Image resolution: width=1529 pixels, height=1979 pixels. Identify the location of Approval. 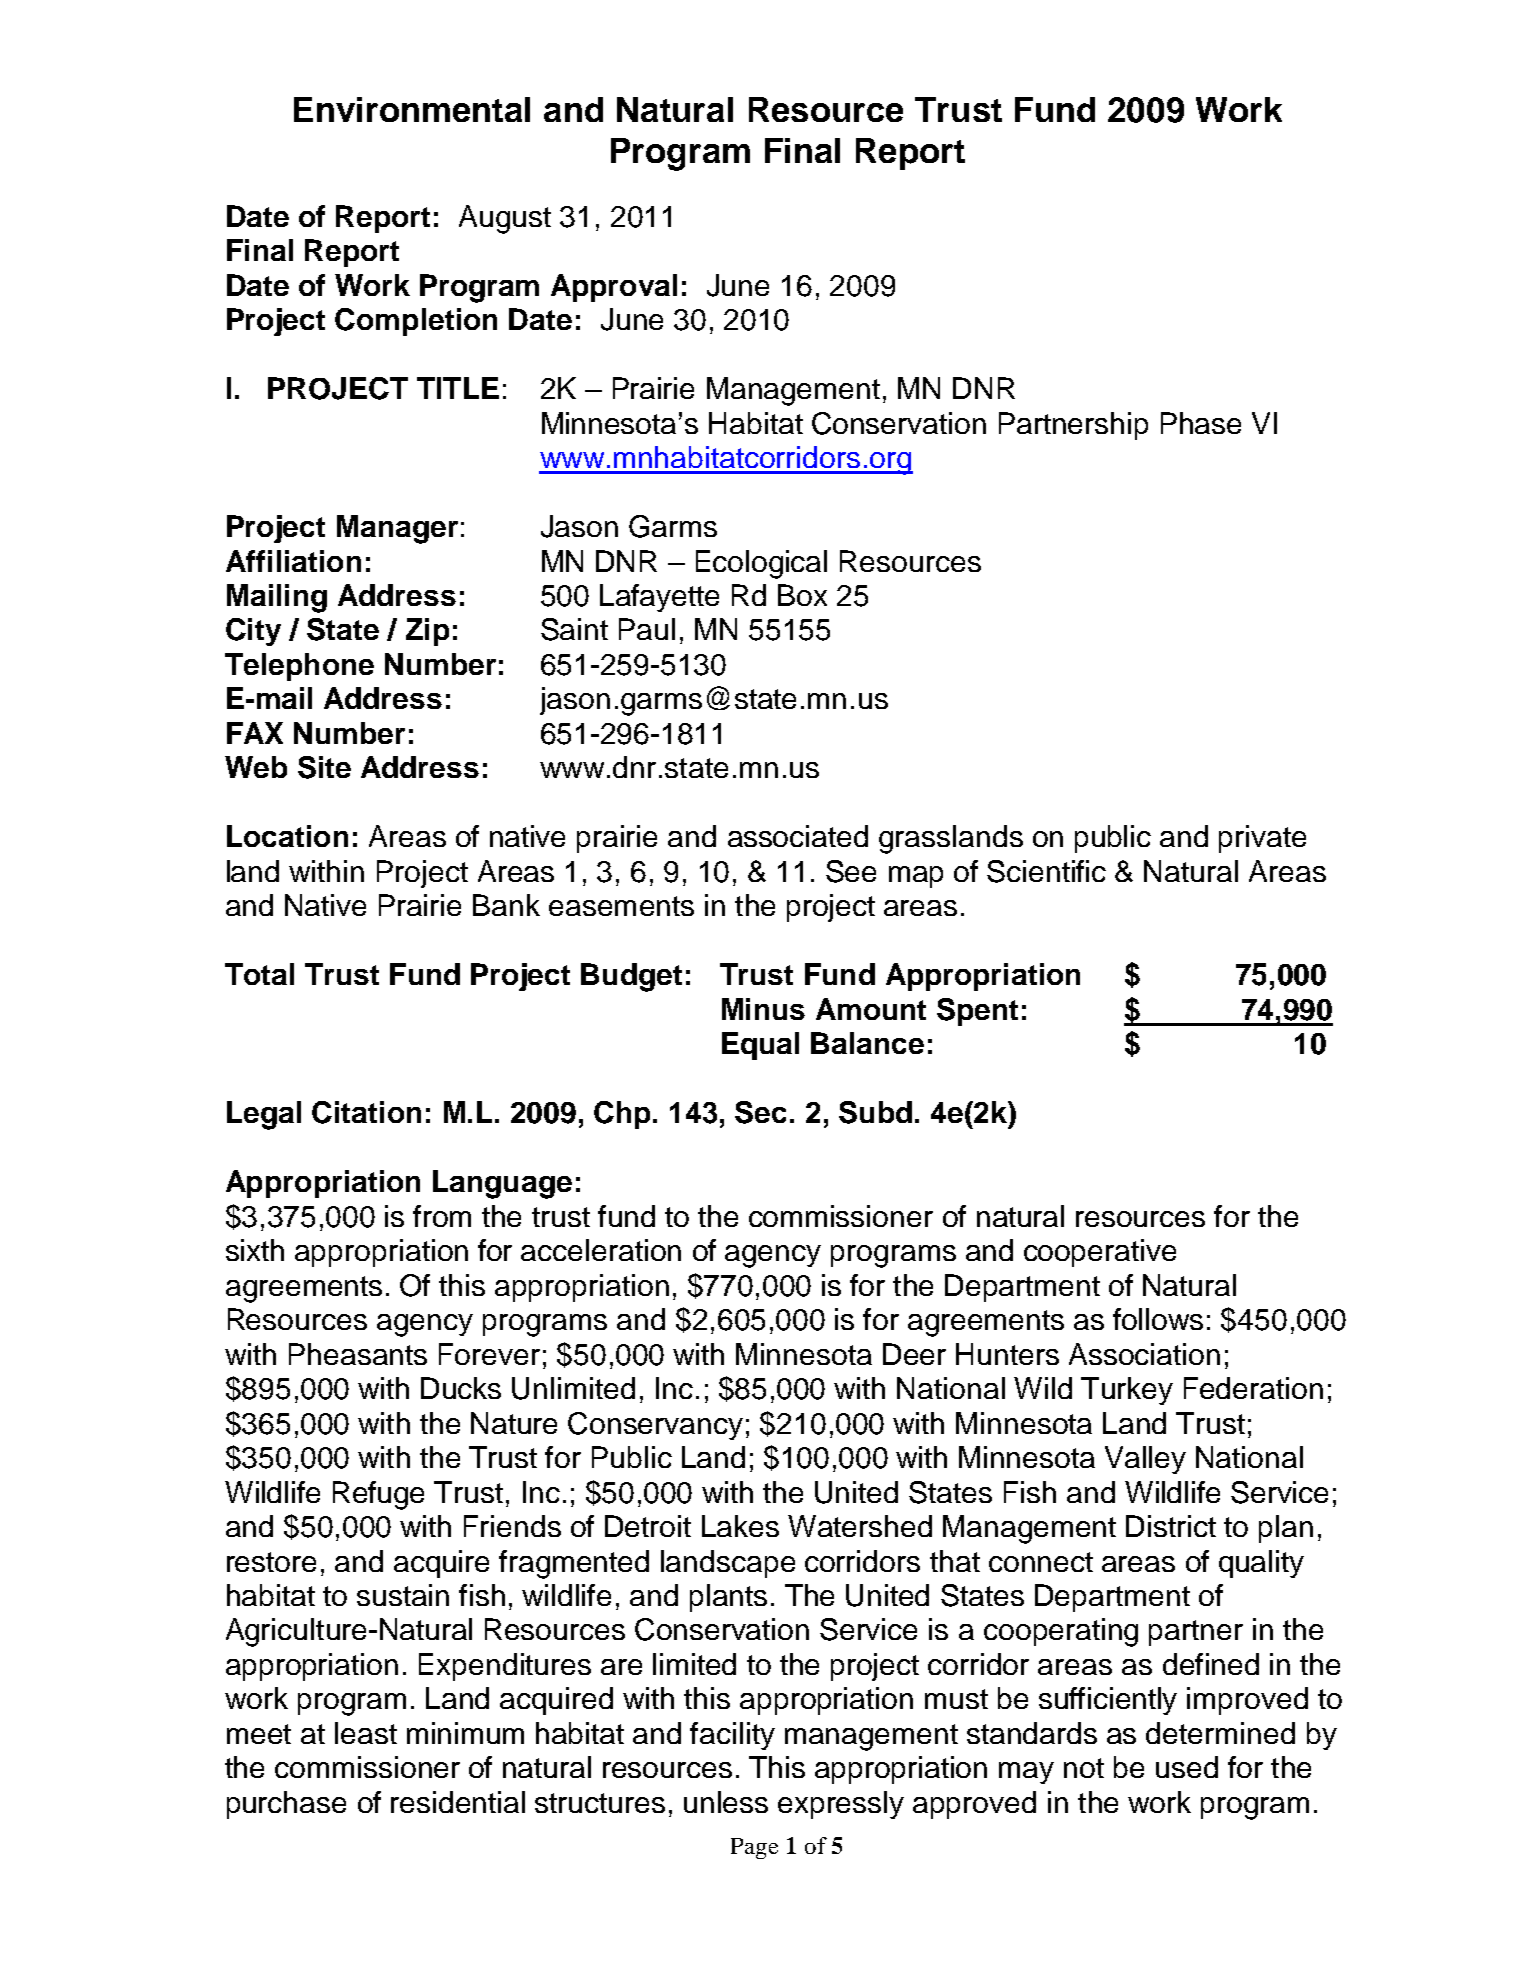
(614, 288).
